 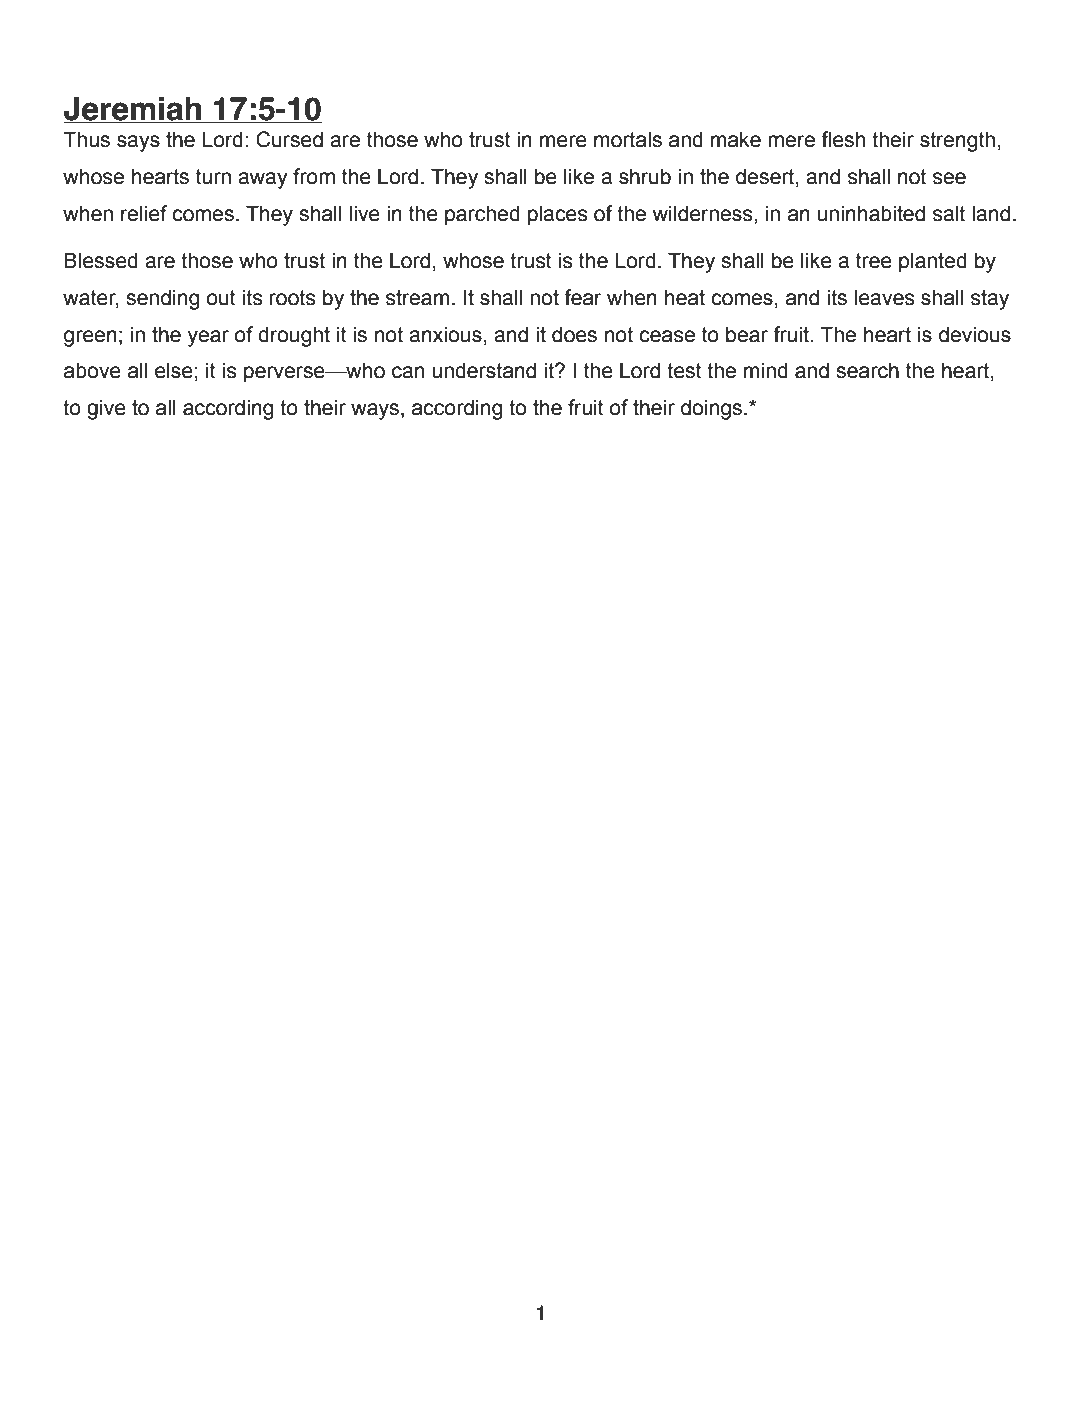 What do you see at coordinates (375, 411) in the document?
I see `ways` at bounding box center [375, 411].
